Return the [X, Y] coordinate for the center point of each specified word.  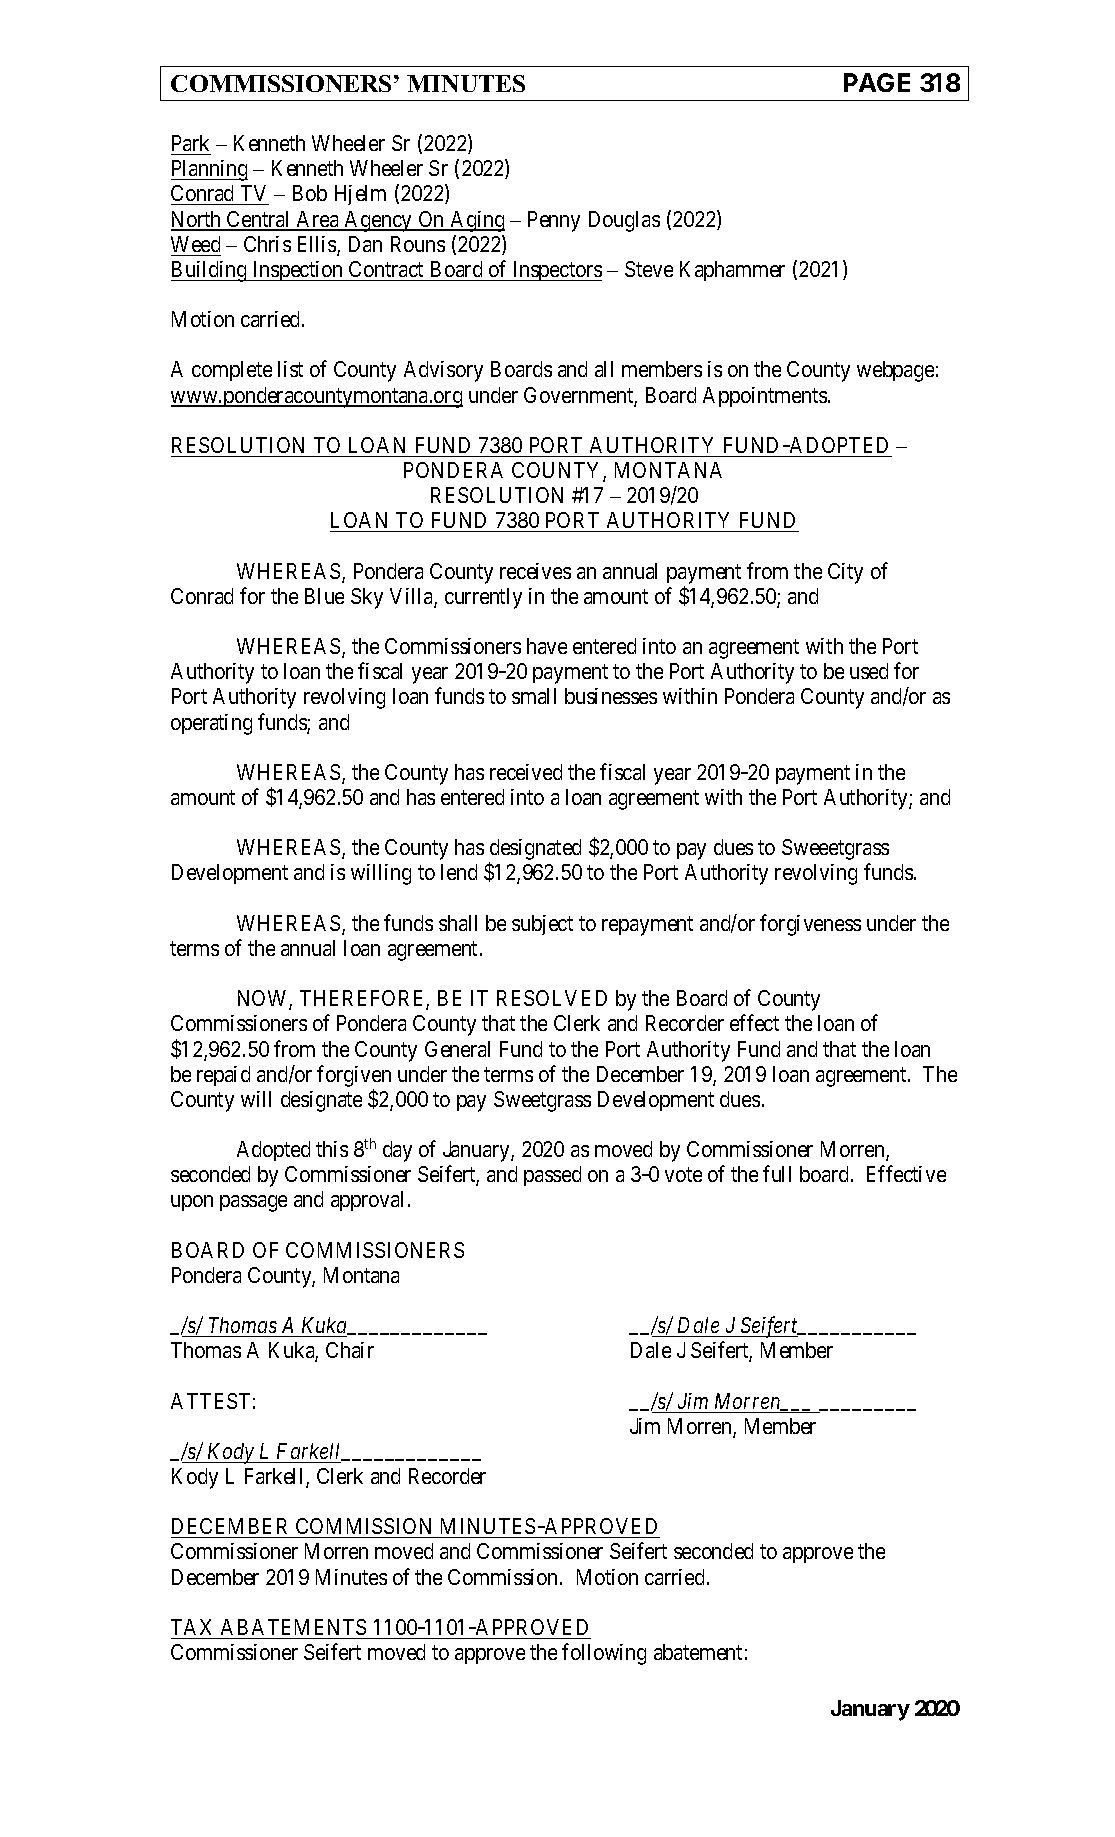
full [777, 1173]
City [845, 573]
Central [259, 220]
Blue [324, 596]
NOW [264, 1000]
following [604, 1654]
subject [542, 925]
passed [552, 1176]
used [869, 671]
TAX [191, 1627]
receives [535, 571]
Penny [554, 221]
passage [253, 1203]
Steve [649, 269]
